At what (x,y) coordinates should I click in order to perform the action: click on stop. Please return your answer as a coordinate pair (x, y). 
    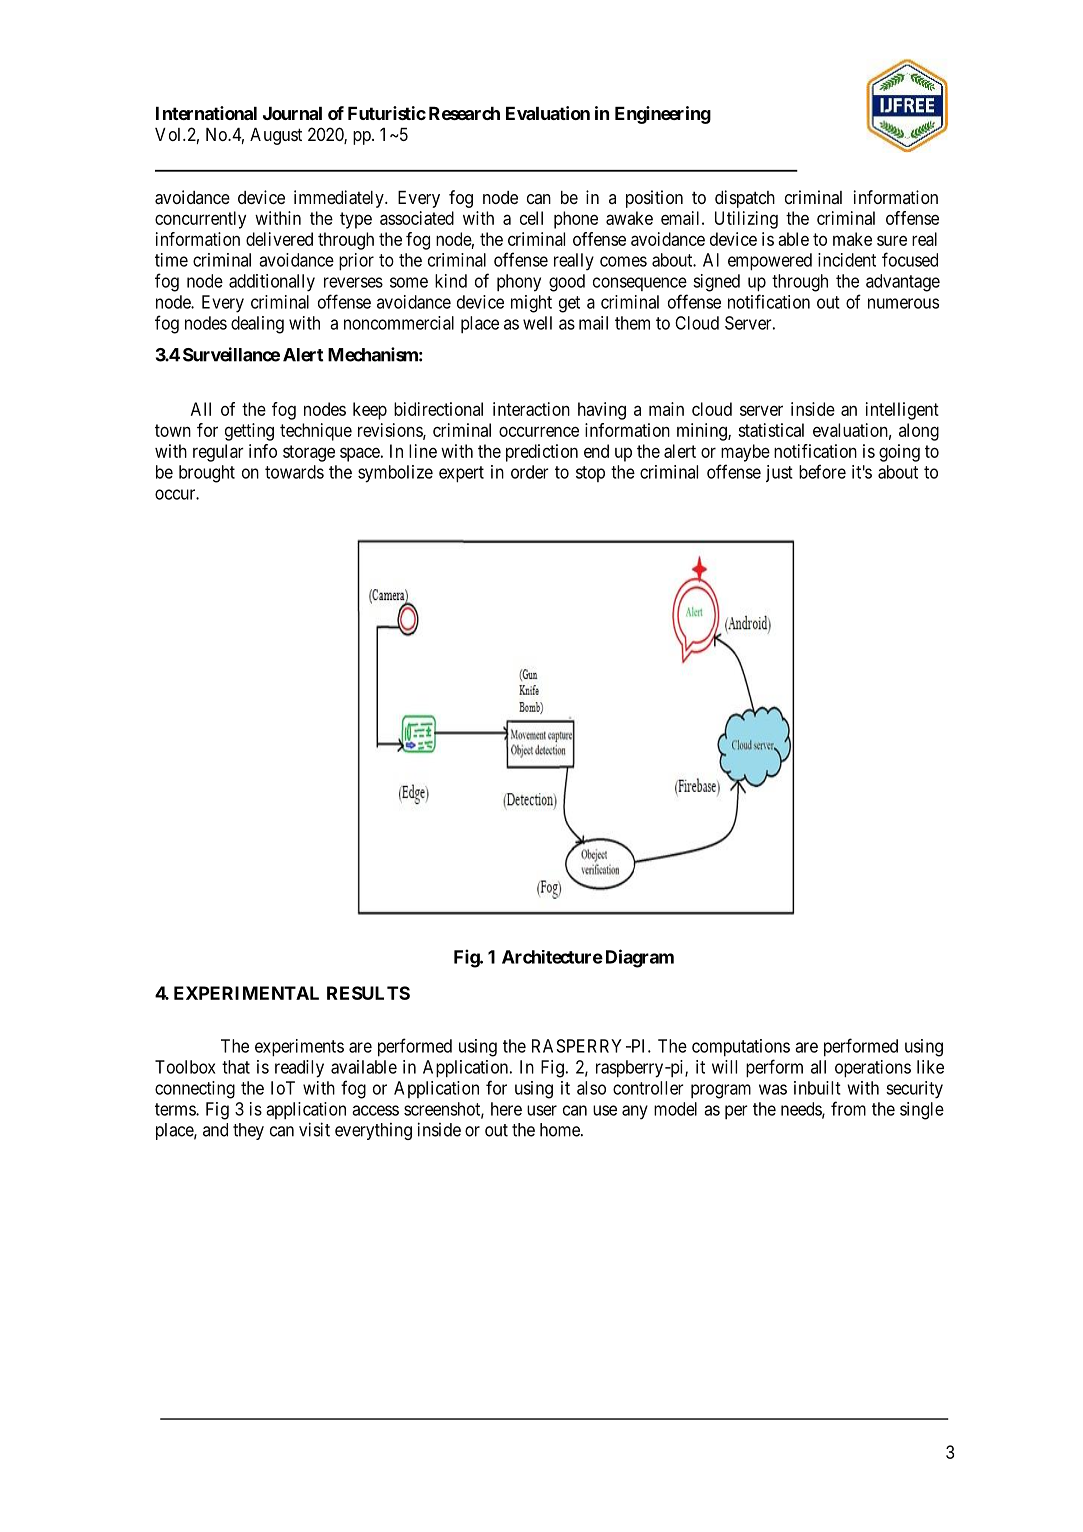
    Looking at the image, I should click on (590, 474).
